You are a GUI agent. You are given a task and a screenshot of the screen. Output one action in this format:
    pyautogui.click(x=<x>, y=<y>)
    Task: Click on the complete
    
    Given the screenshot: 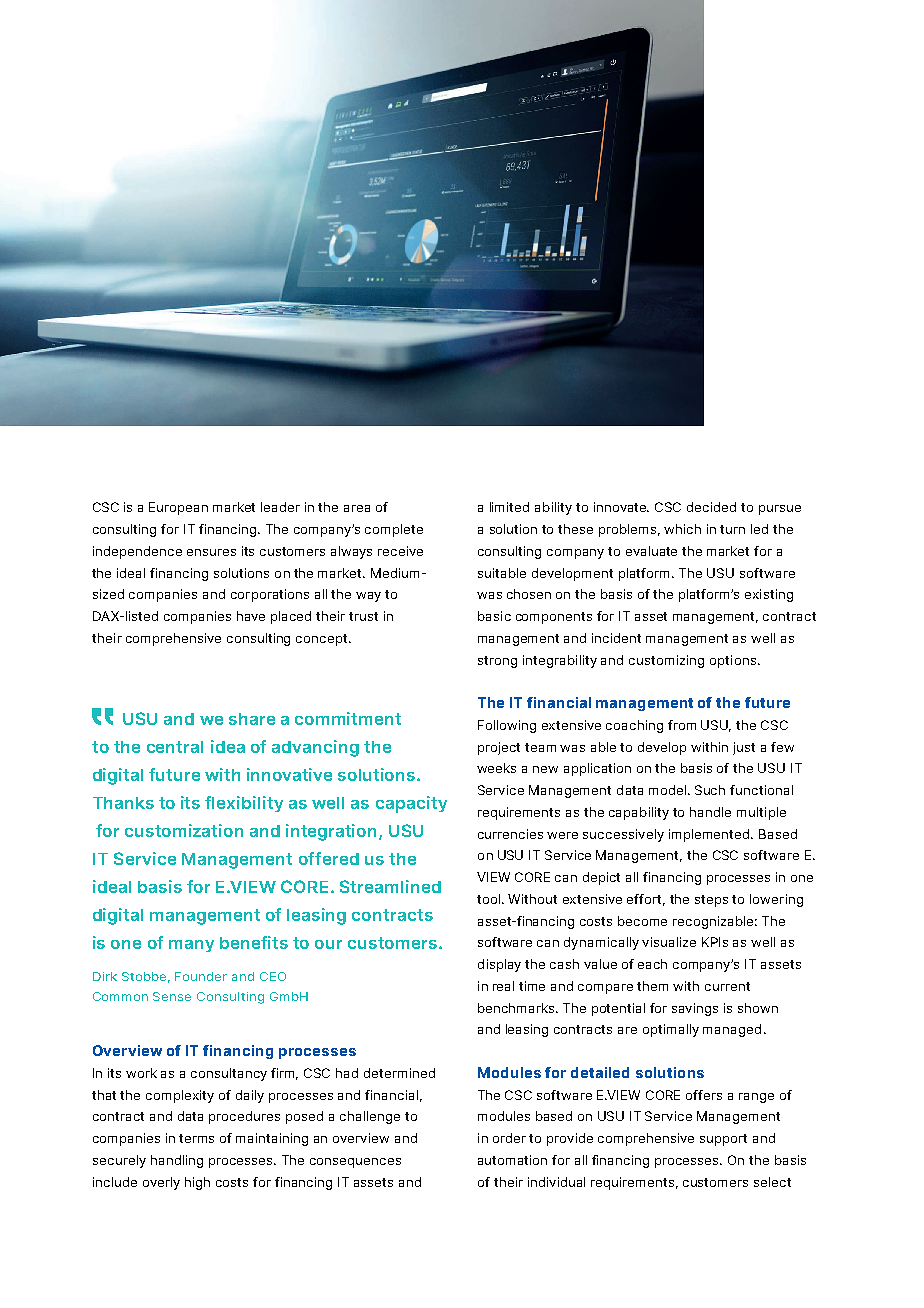 What is the action you would take?
    pyautogui.click(x=394, y=530)
